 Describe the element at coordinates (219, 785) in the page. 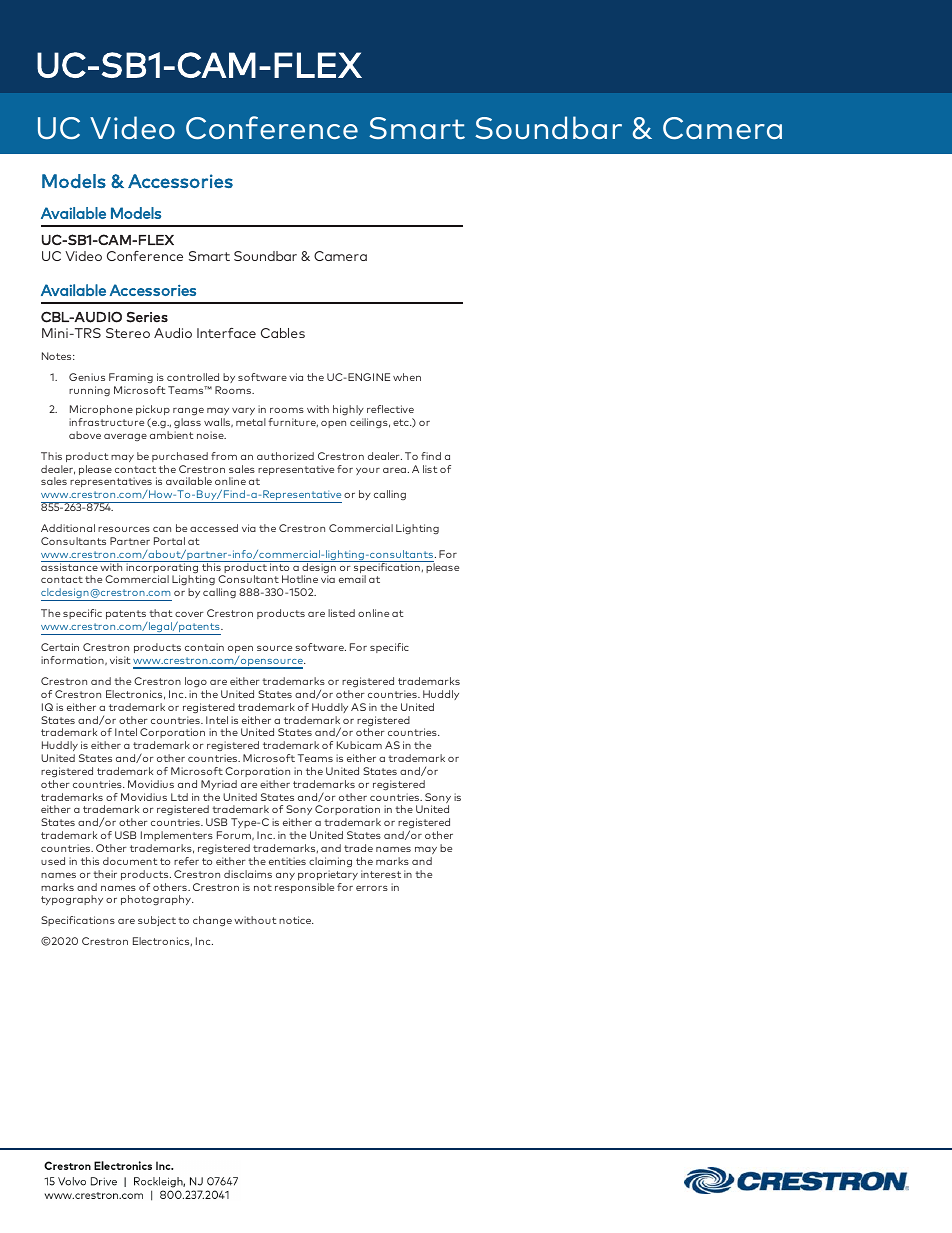

I see `Myriad` at that location.
